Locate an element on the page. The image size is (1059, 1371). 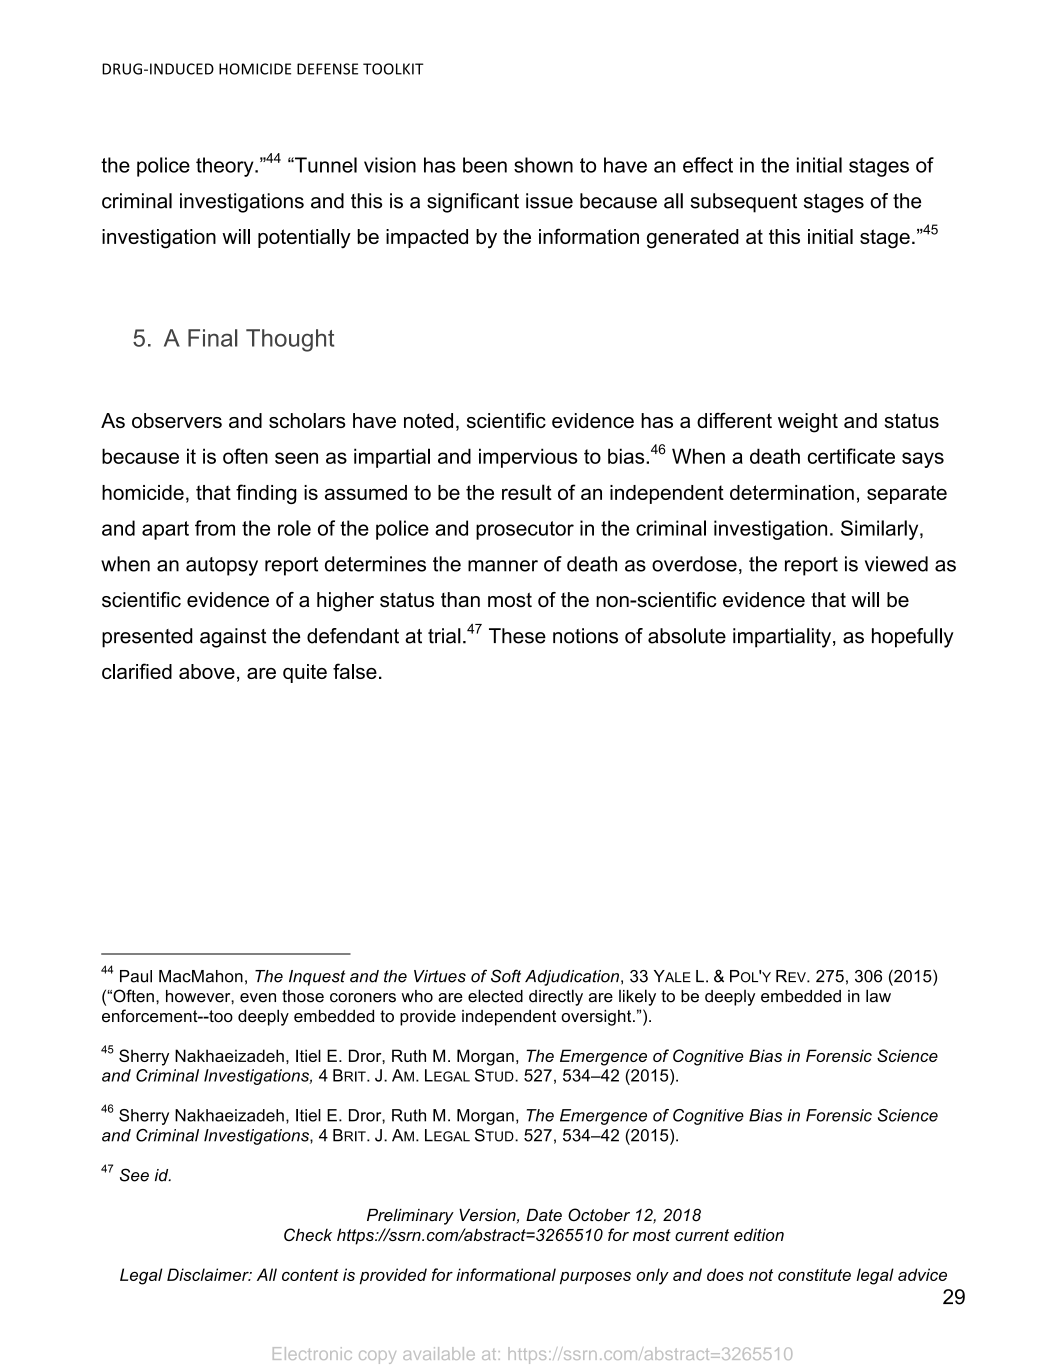
These is located at coordinates (517, 636).
